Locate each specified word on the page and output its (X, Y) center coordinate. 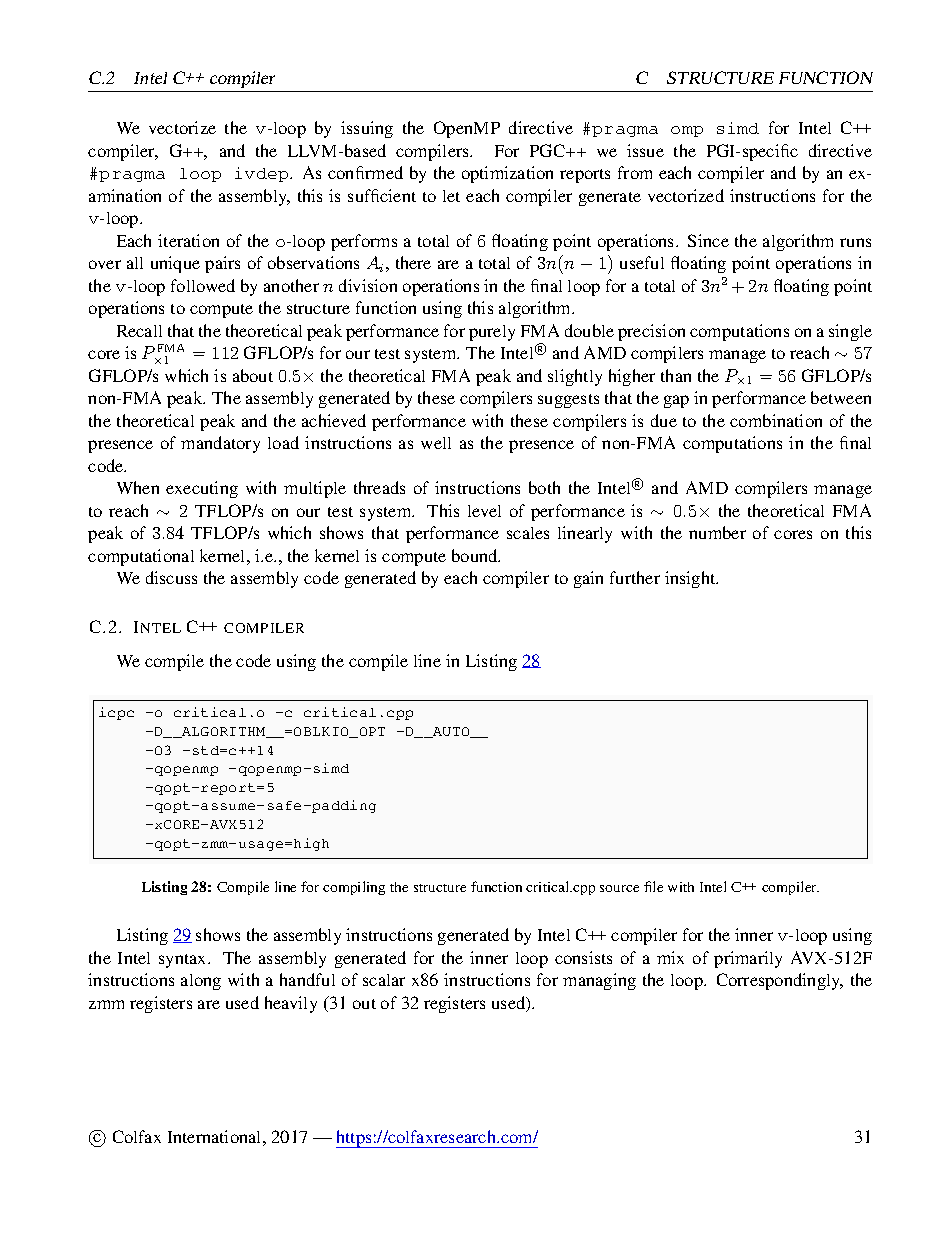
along (201, 982)
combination (776, 420)
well (436, 443)
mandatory (220, 444)
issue (645, 150)
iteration (188, 240)
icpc (116, 713)
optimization (507, 174)
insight (691, 579)
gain (588, 579)
